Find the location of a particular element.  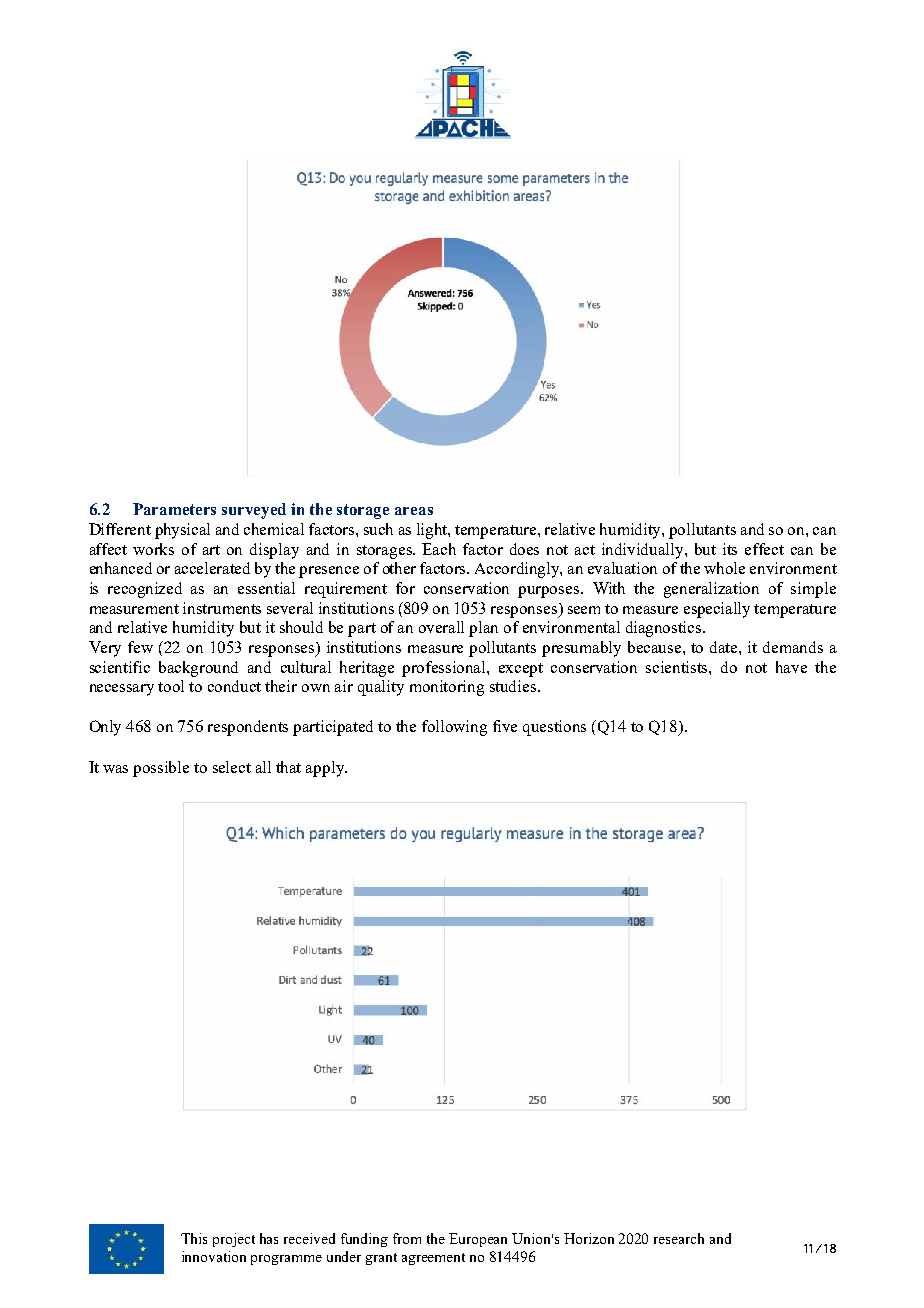

its is located at coordinates (730, 549).
